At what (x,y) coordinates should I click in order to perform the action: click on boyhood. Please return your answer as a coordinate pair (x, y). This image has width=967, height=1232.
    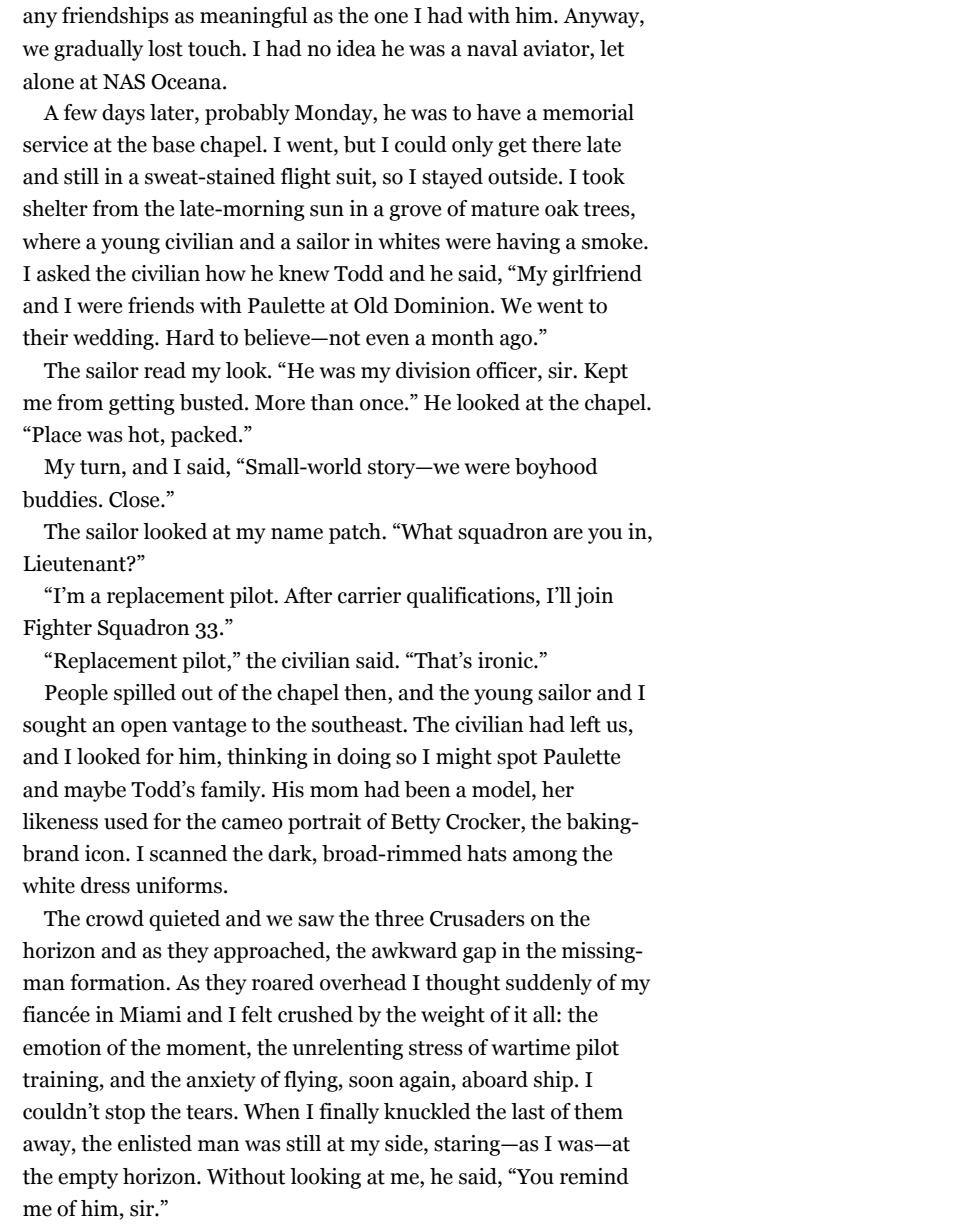
    Looking at the image, I should click on (556, 468).
